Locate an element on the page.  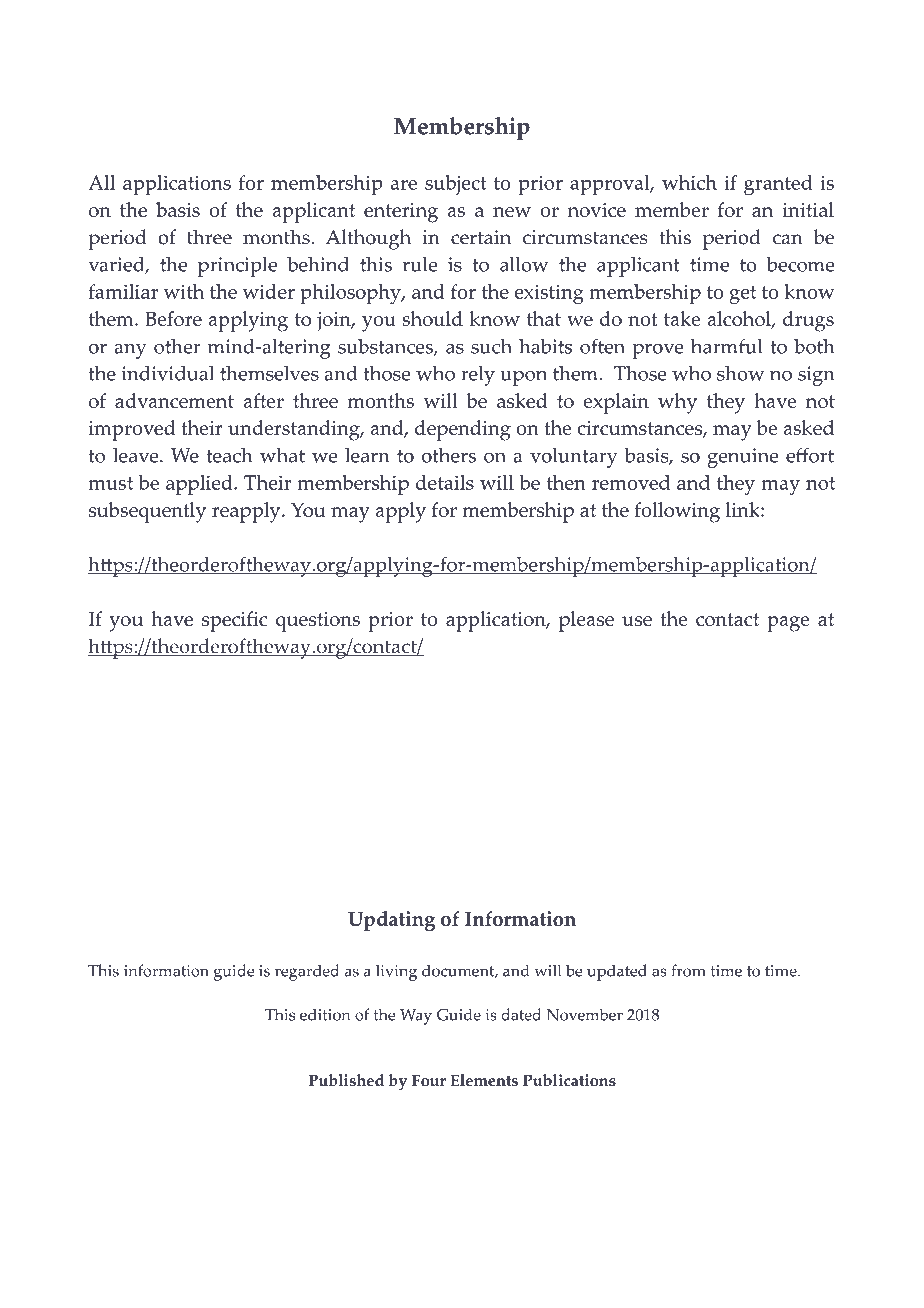
from is located at coordinates (689, 970).
